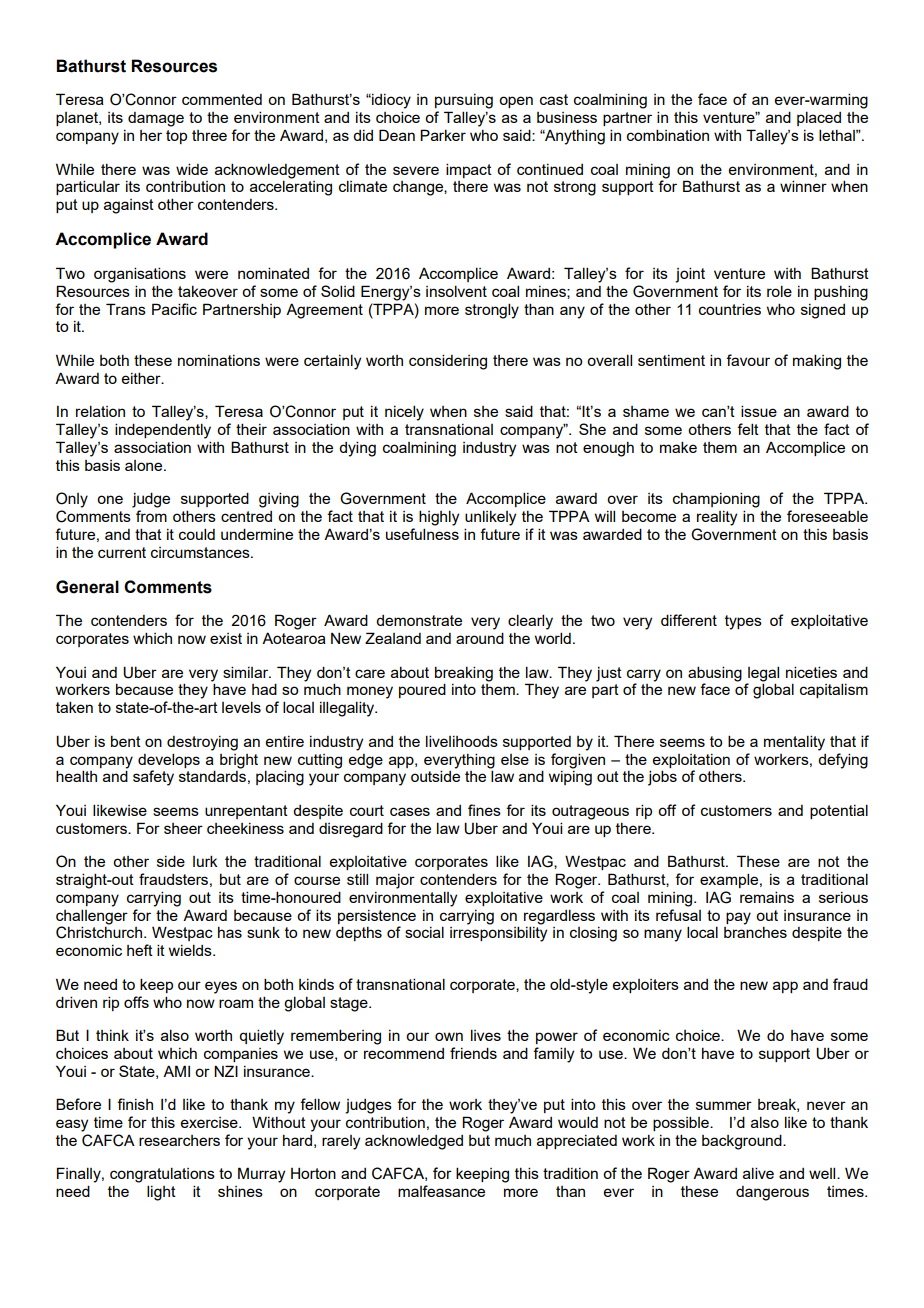 The width and height of the screenshot is (924, 1308). I want to click on Parker, so click(443, 135).
